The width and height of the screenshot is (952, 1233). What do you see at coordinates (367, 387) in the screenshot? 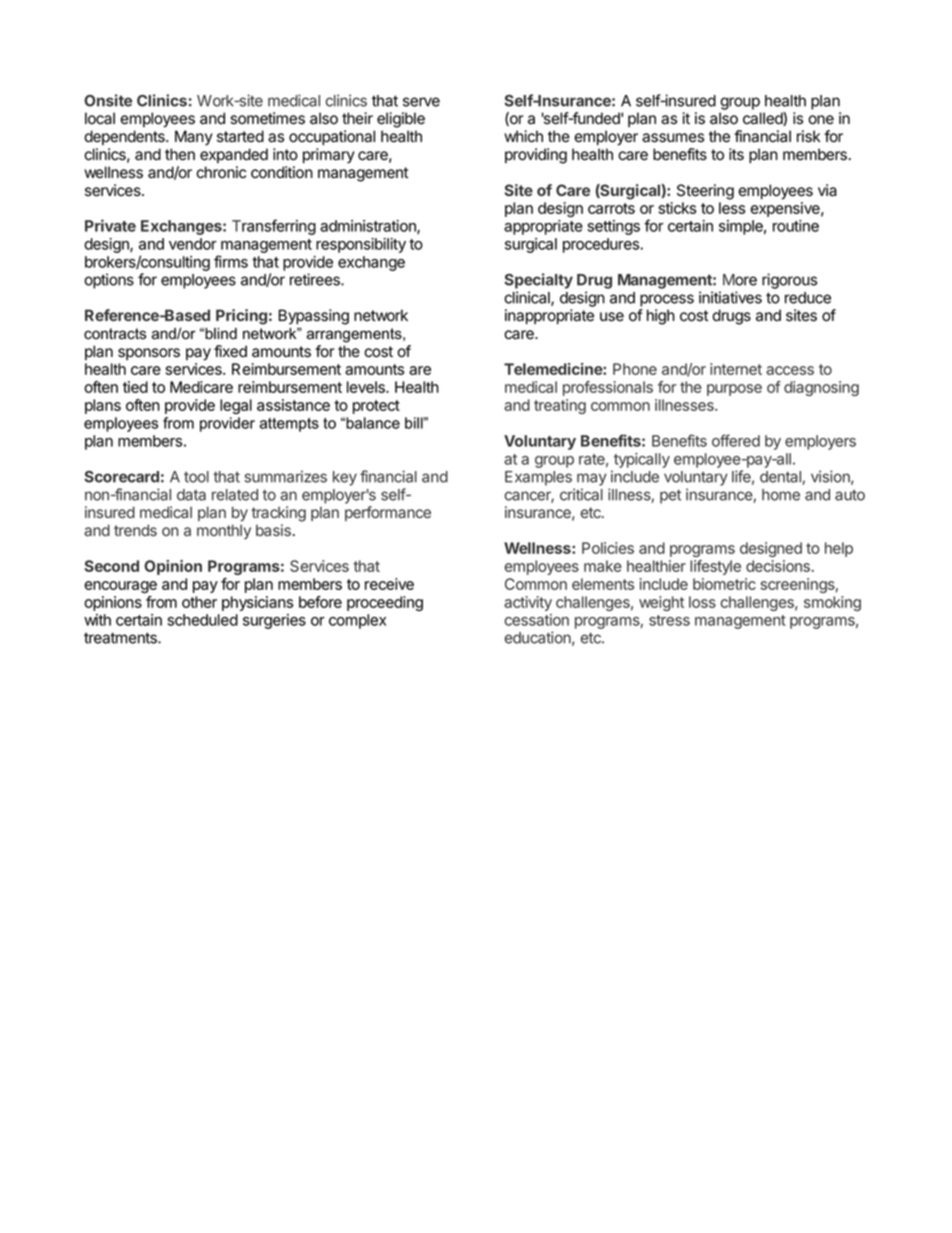
I see `levels` at bounding box center [367, 387].
